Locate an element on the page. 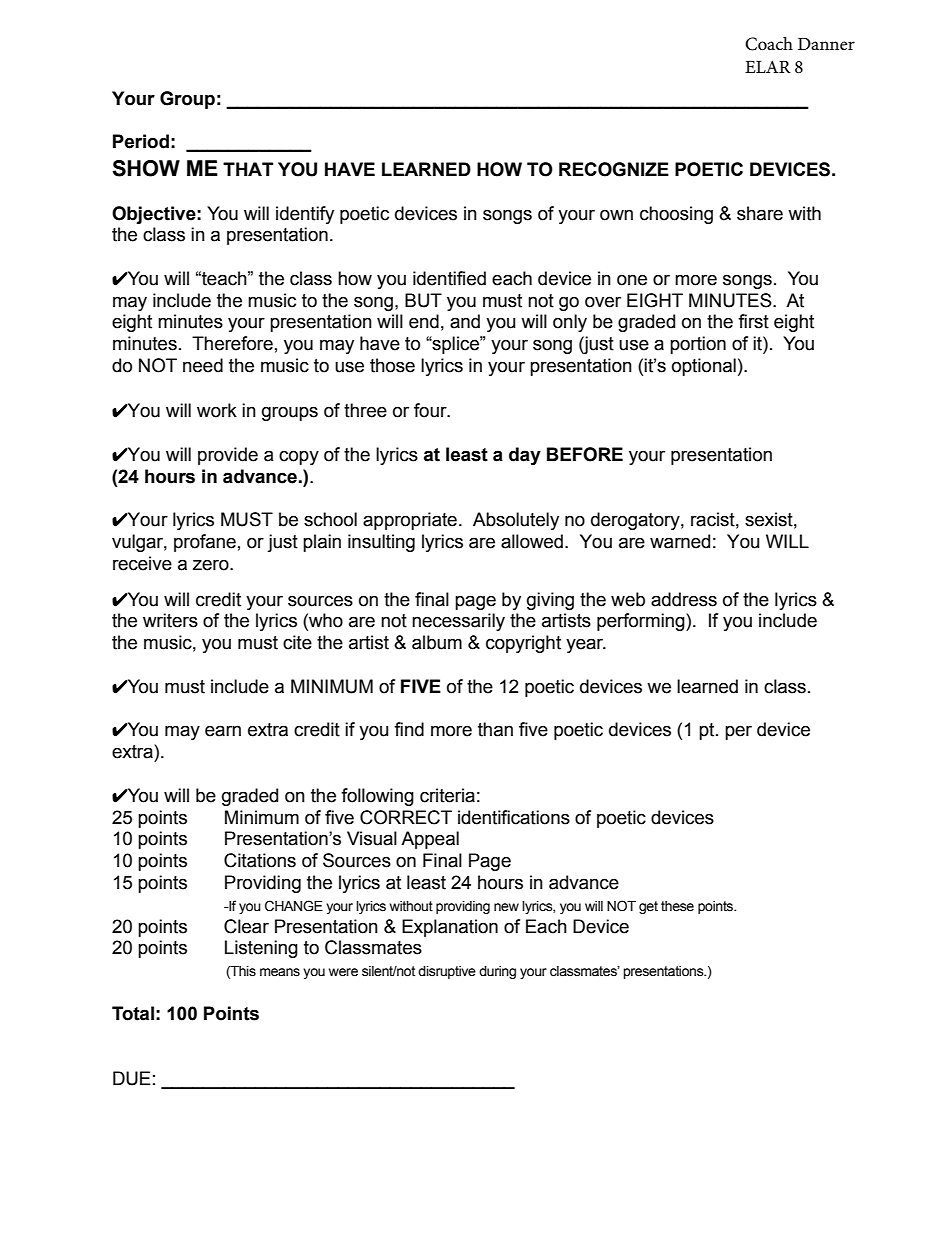 Image resolution: width=952 pixels, height=1233 pixels. first is located at coordinates (753, 321).
